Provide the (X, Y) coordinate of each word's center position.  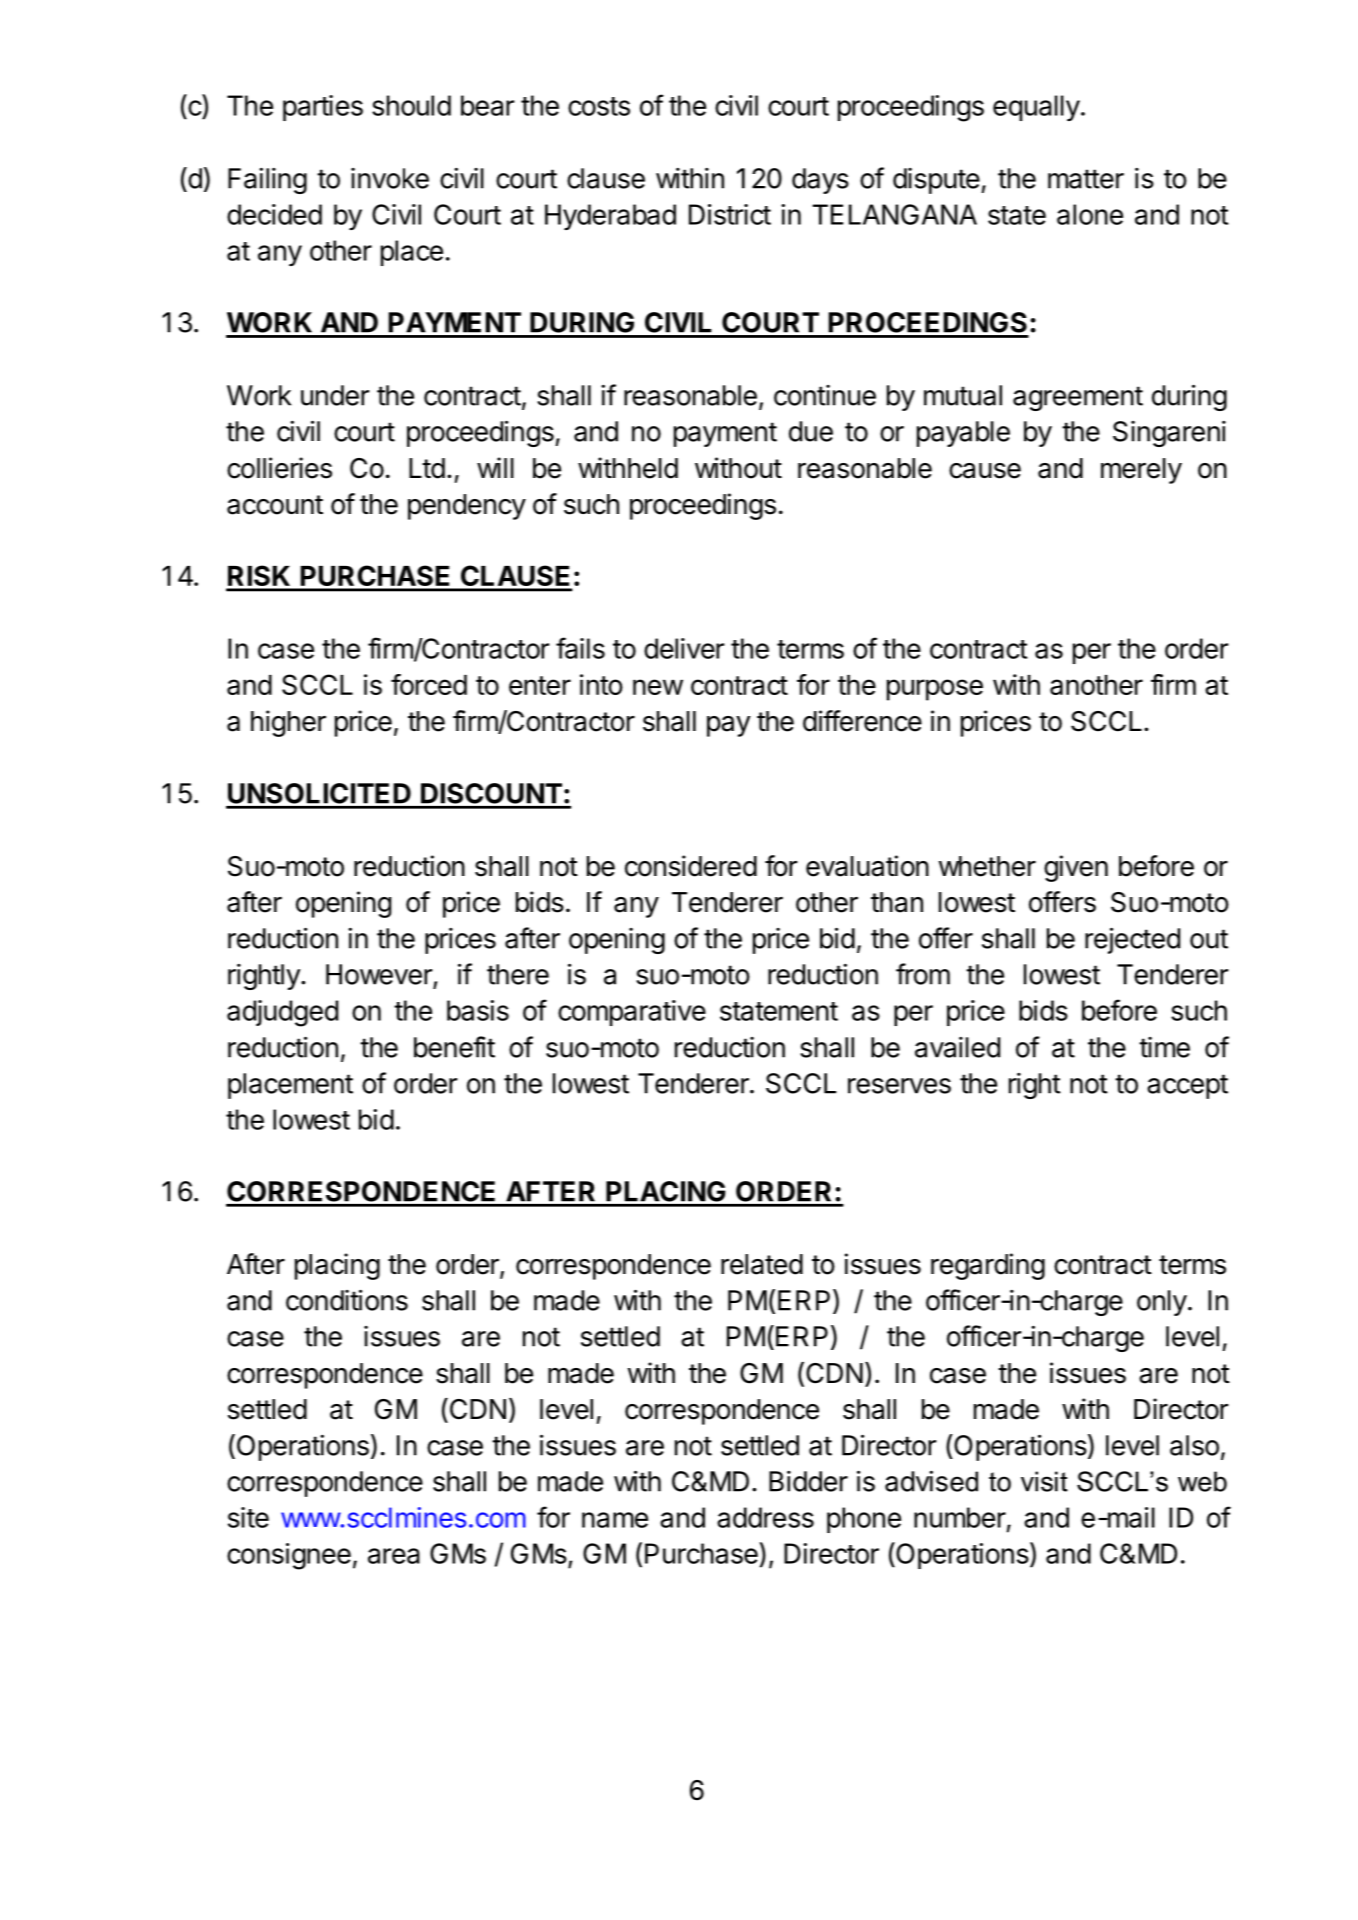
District (730, 214)
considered (691, 866)
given (1076, 868)
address (765, 1517)
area (394, 1556)
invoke (390, 178)
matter (1086, 179)
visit (1044, 1481)
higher (288, 723)
